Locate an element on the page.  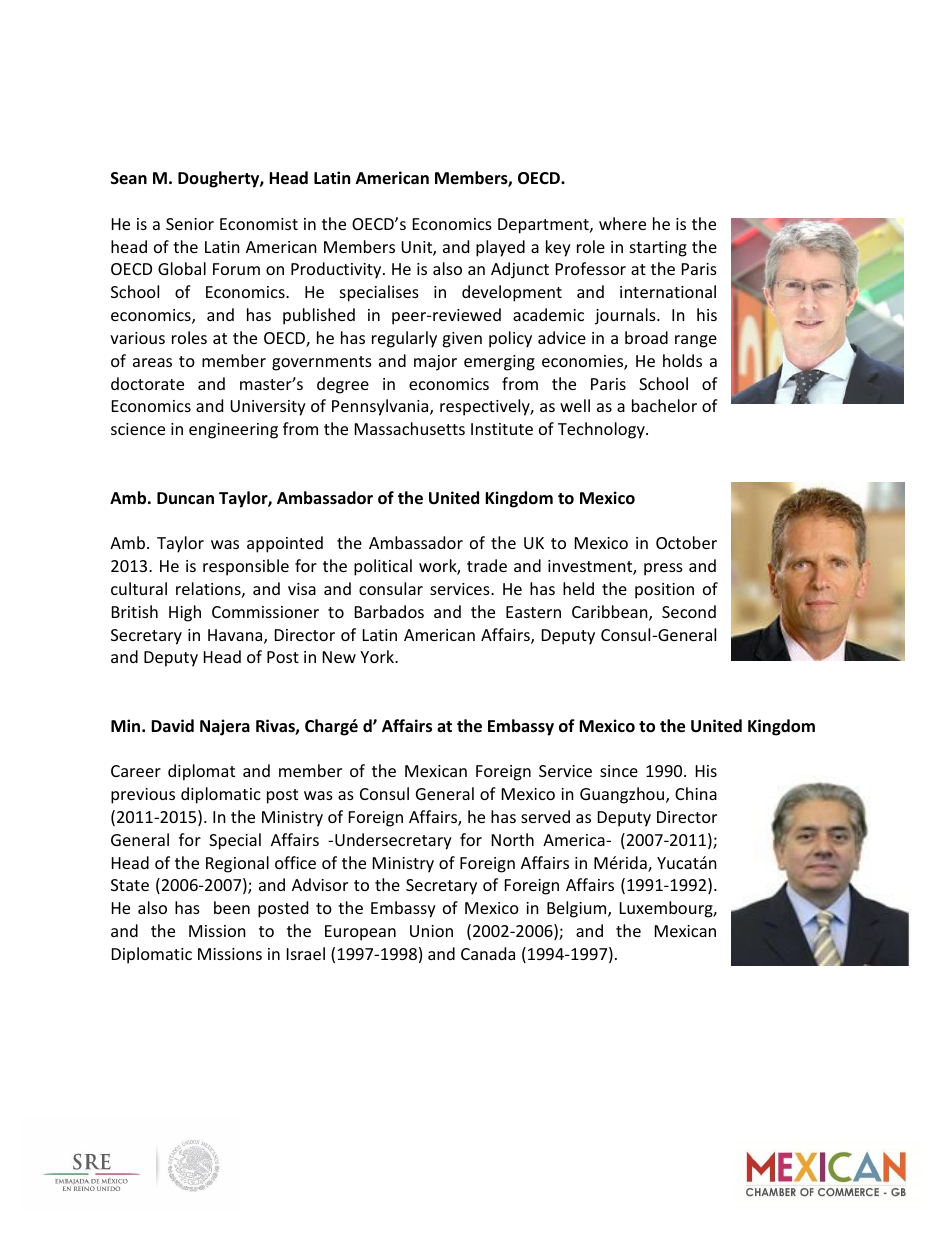
York is located at coordinates (378, 656).
